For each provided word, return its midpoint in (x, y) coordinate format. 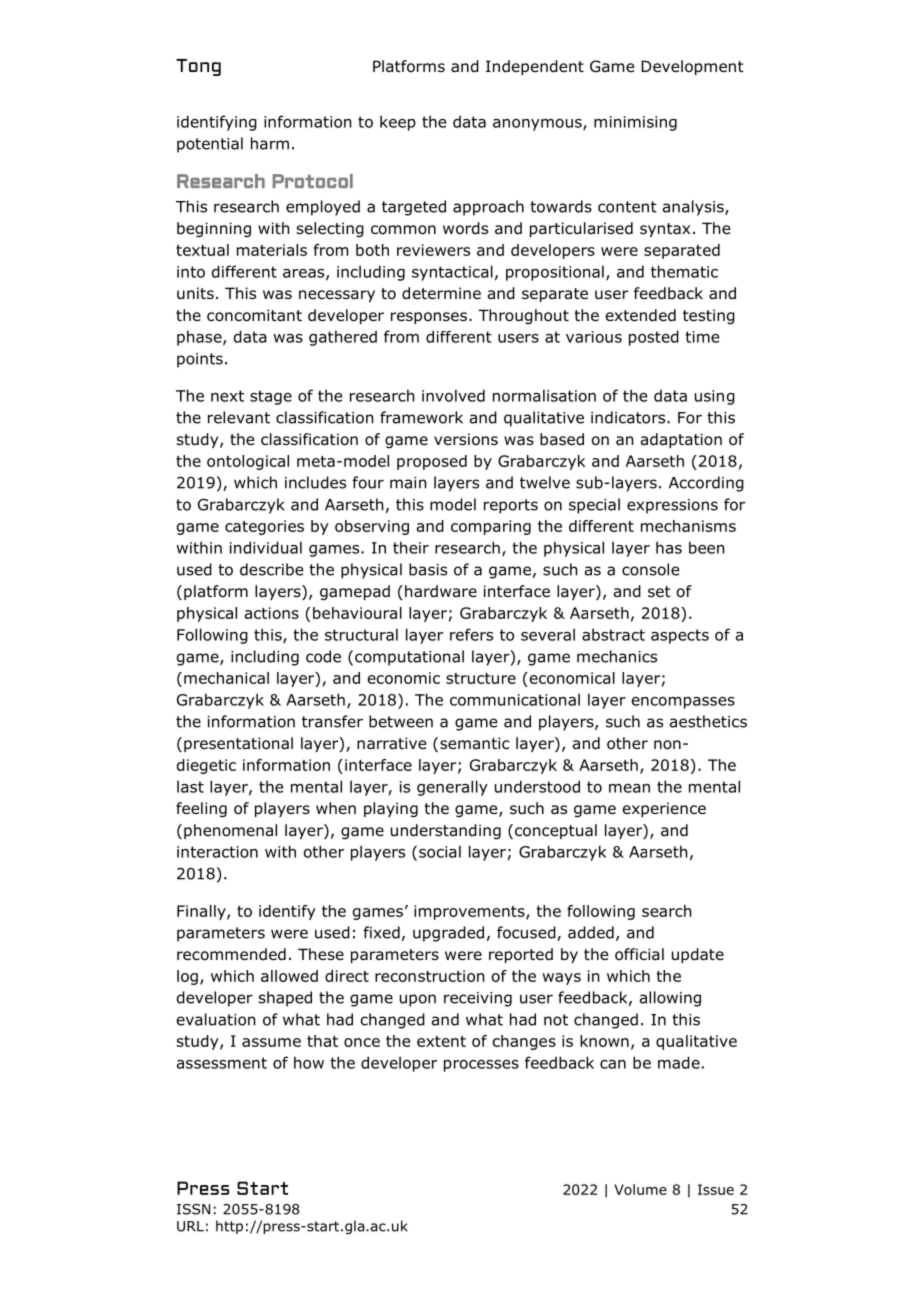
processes (481, 1066)
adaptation (681, 440)
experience (664, 809)
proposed (432, 462)
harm (270, 143)
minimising (635, 123)
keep (398, 123)
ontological (248, 462)
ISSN (193, 1209)
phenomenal (230, 831)
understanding (446, 831)
